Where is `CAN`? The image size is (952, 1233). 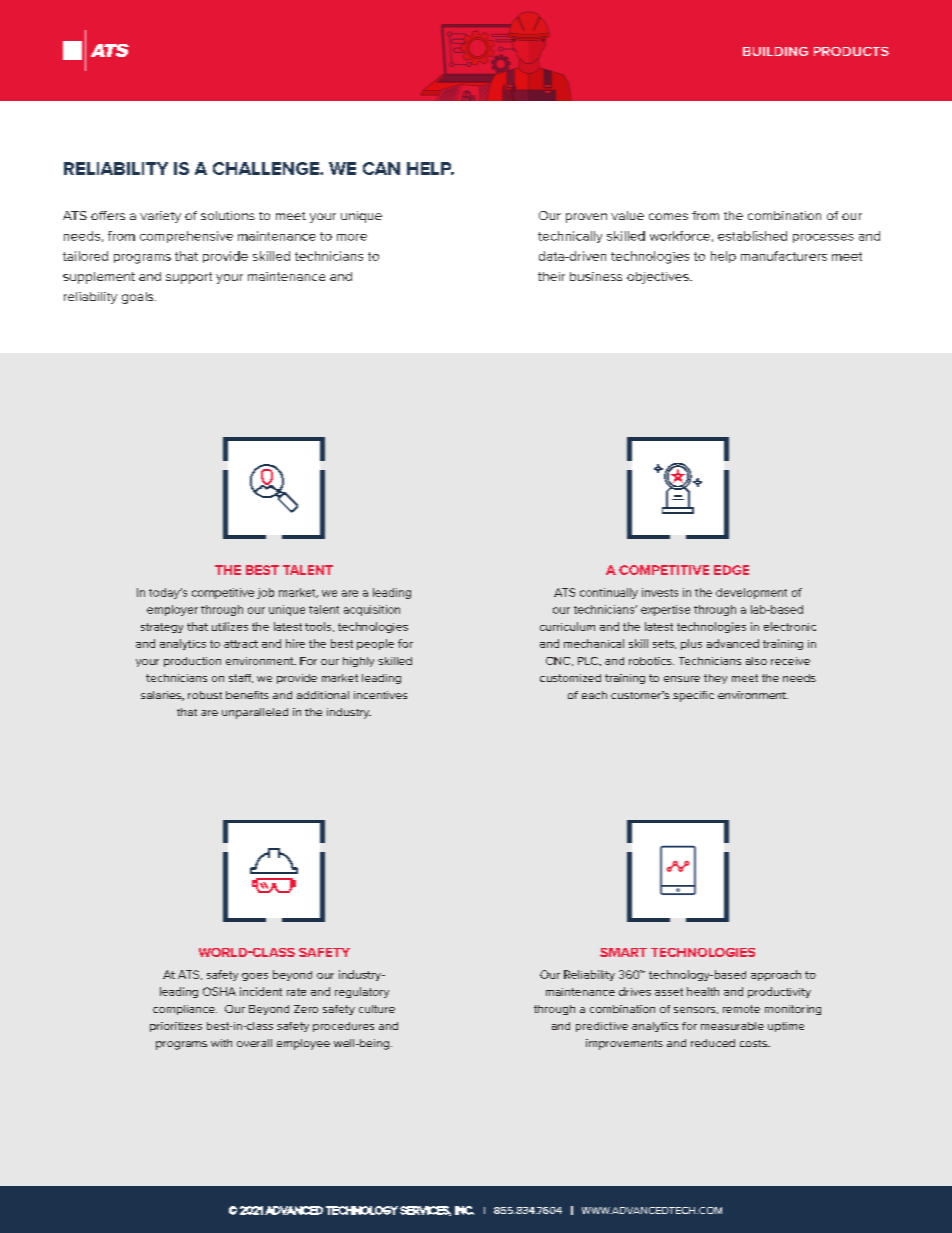 CAN is located at coordinates (381, 168).
